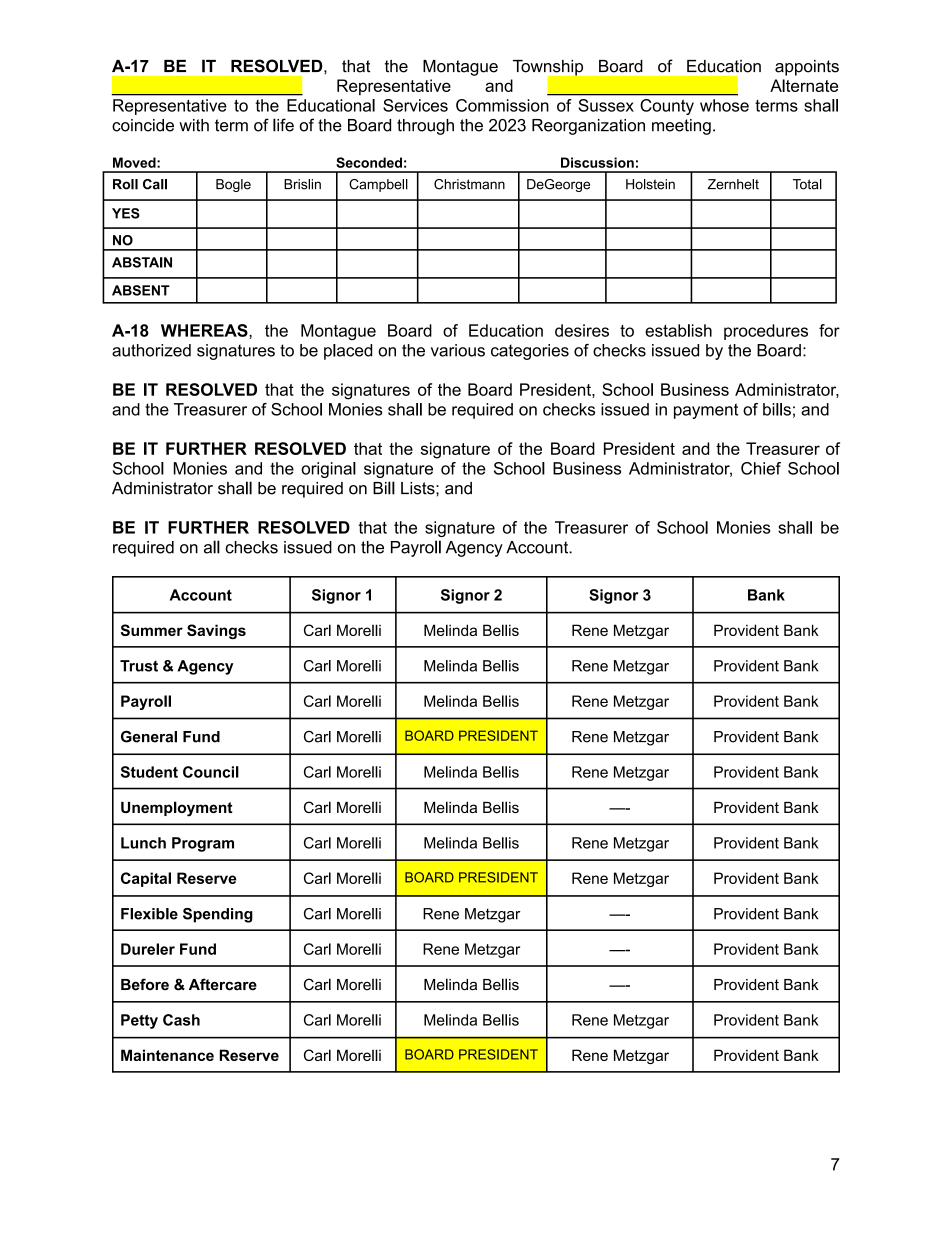 This document has width=952, height=1233. What do you see at coordinates (151, 350) in the document?
I see `authorized` at bounding box center [151, 350].
